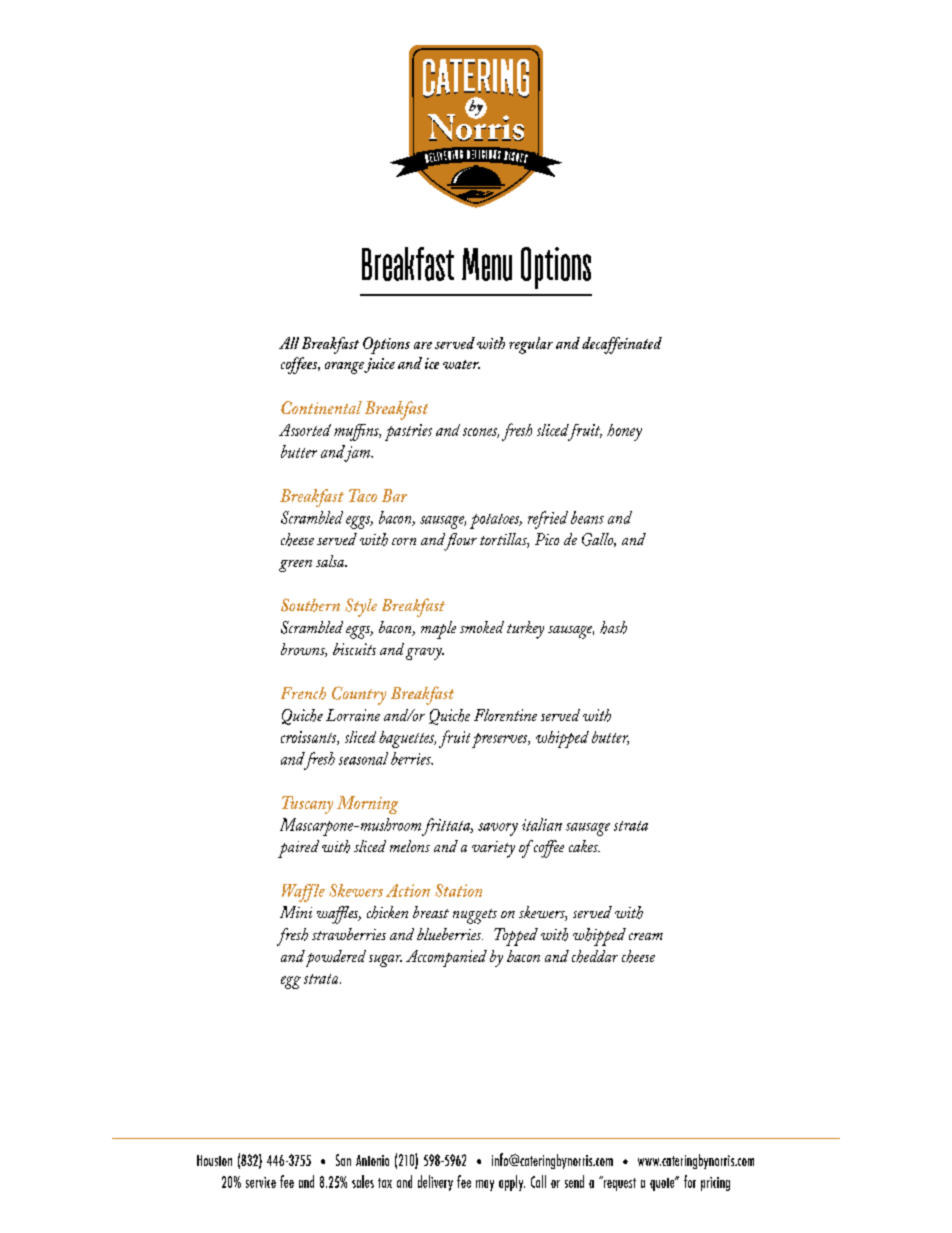  Describe the element at coordinates (646, 936) in the screenshot. I see `cream` at that location.
